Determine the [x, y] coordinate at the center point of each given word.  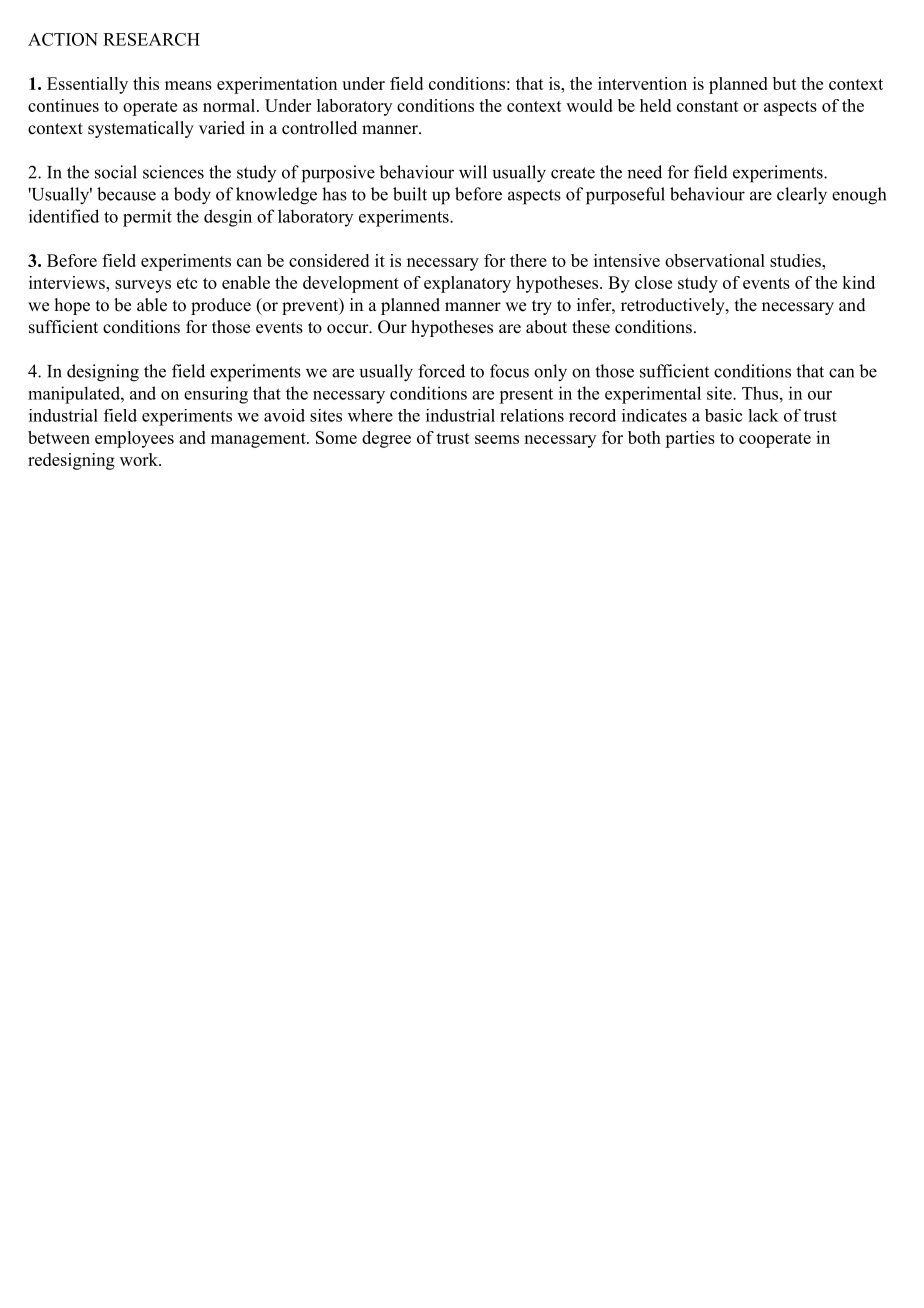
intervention [642, 83]
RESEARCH [151, 39]
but [785, 83]
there [528, 260]
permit [147, 218]
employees [134, 439]
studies [796, 260]
